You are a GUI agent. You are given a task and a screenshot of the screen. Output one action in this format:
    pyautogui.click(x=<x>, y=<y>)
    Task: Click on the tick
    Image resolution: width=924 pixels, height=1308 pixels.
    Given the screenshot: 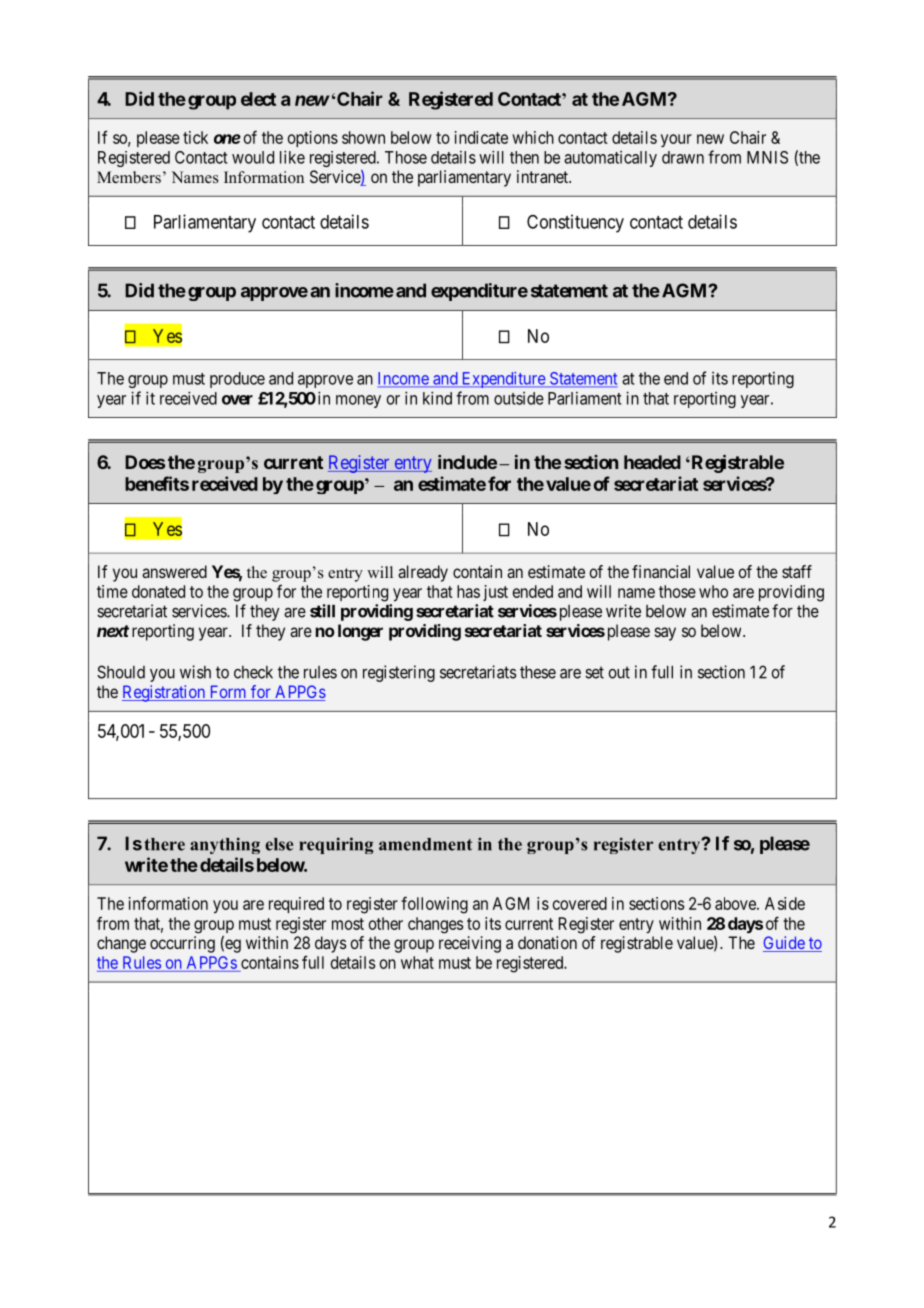 What is the action you would take?
    pyautogui.click(x=195, y=137)
